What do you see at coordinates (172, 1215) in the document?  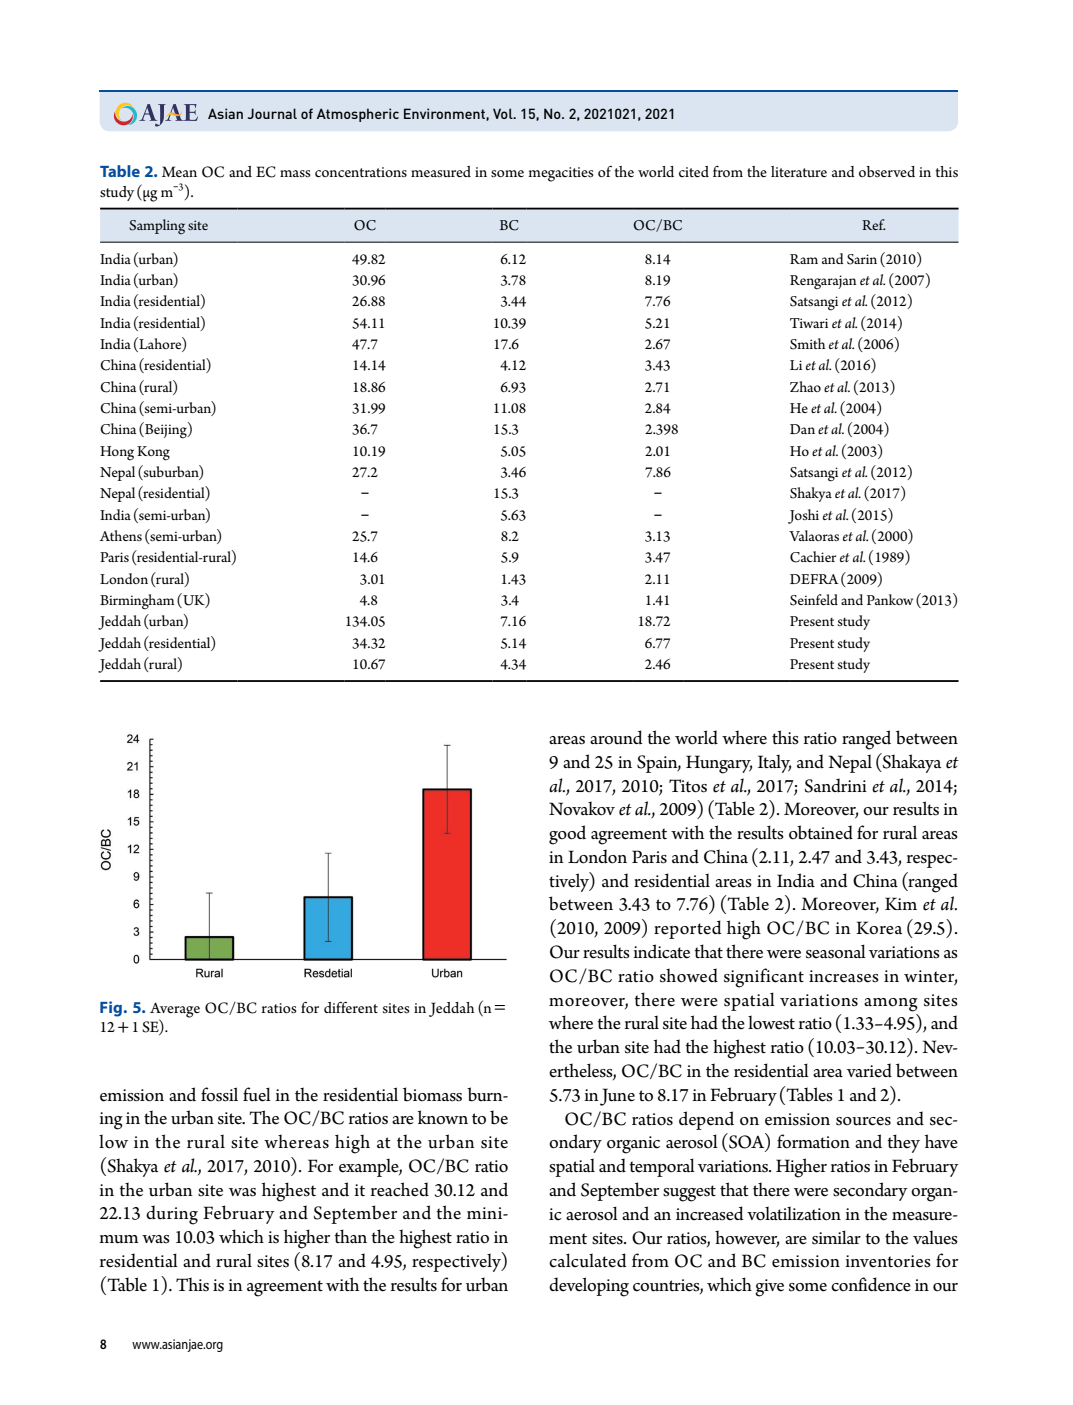 I see `during` at bounding box center [172, 1215].
